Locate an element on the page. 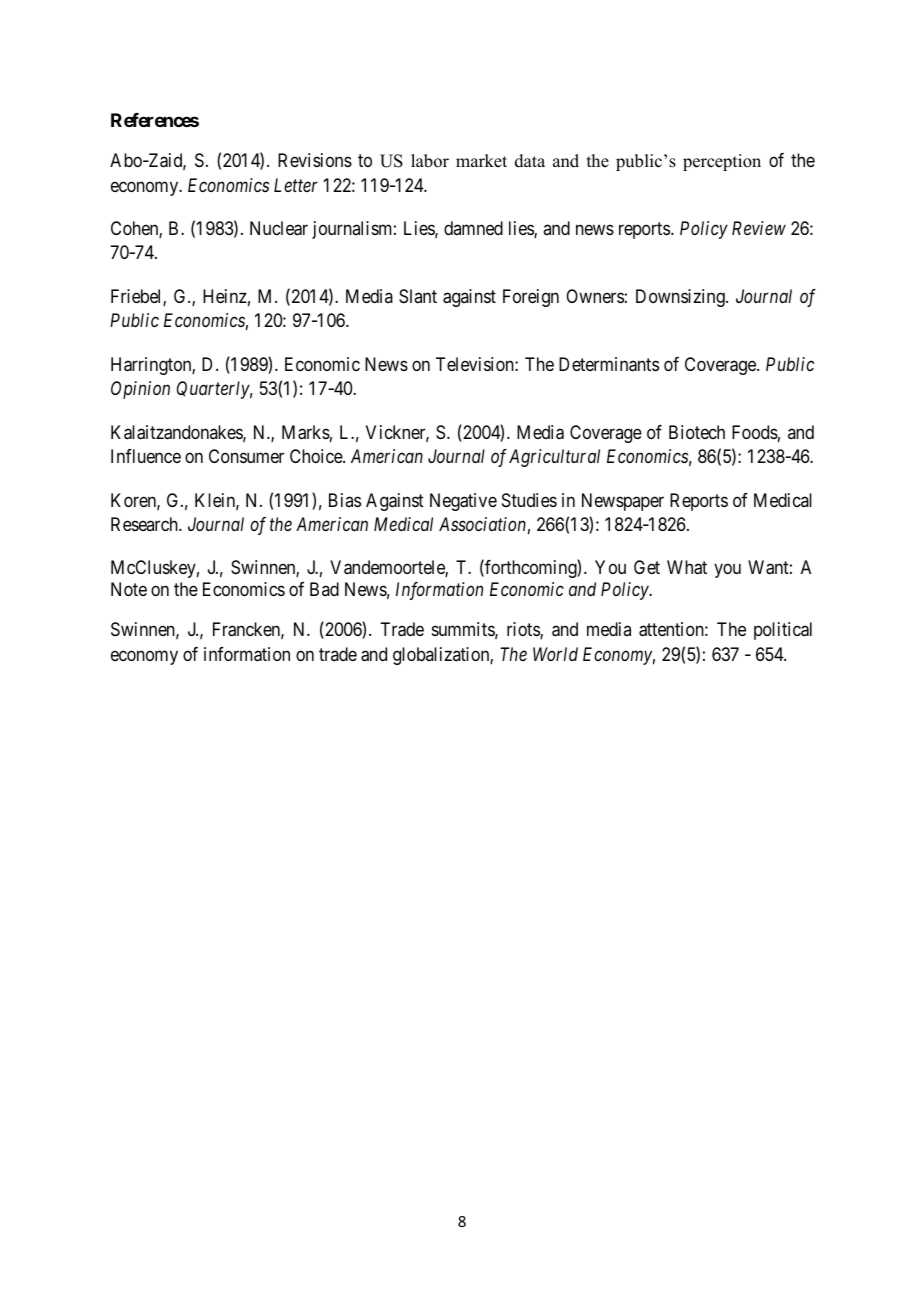 The height and width of the image is (1308, 924). Downsizing is located at coordinates (681, 298).
